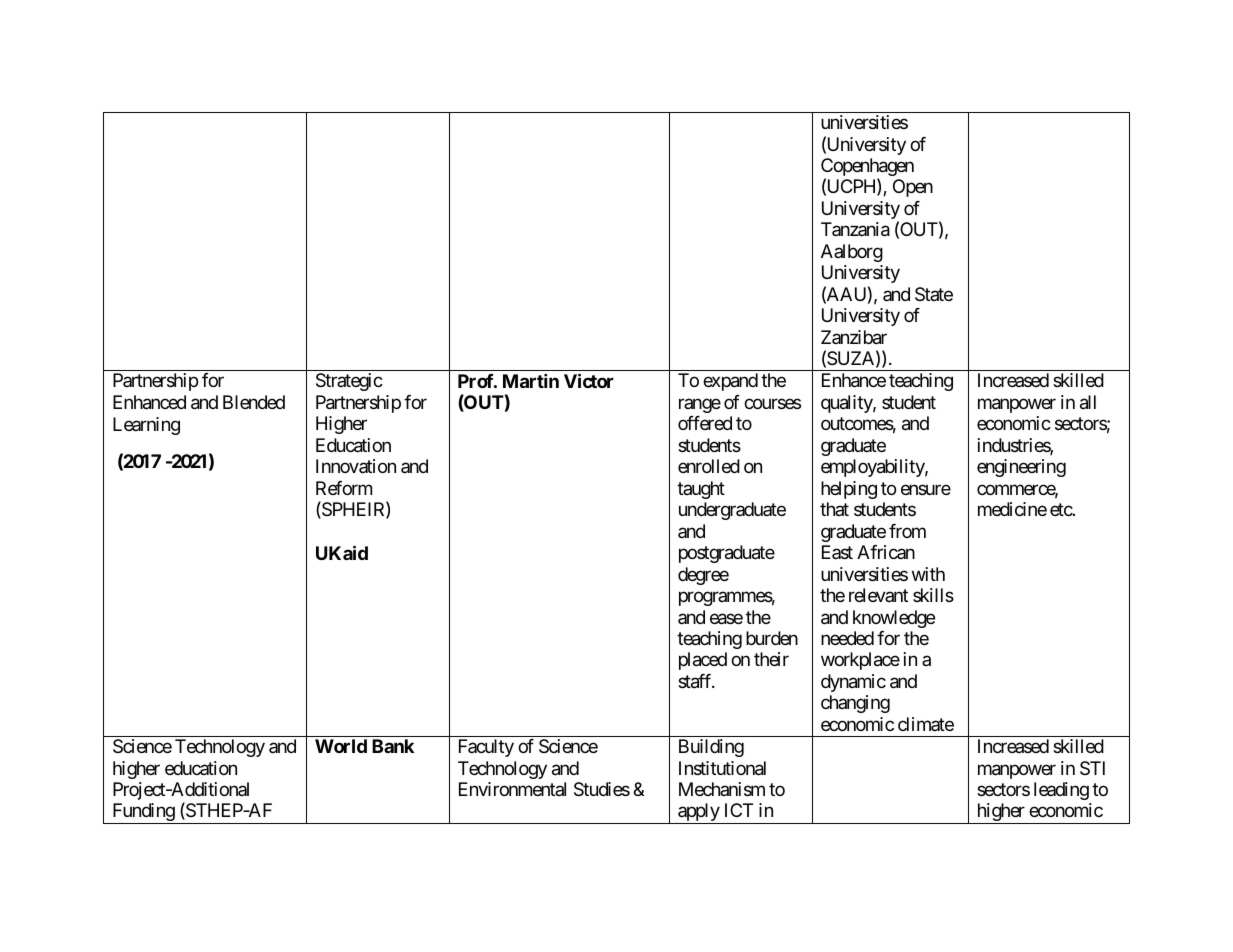  I want to click on leading, so click(1061, 791).
